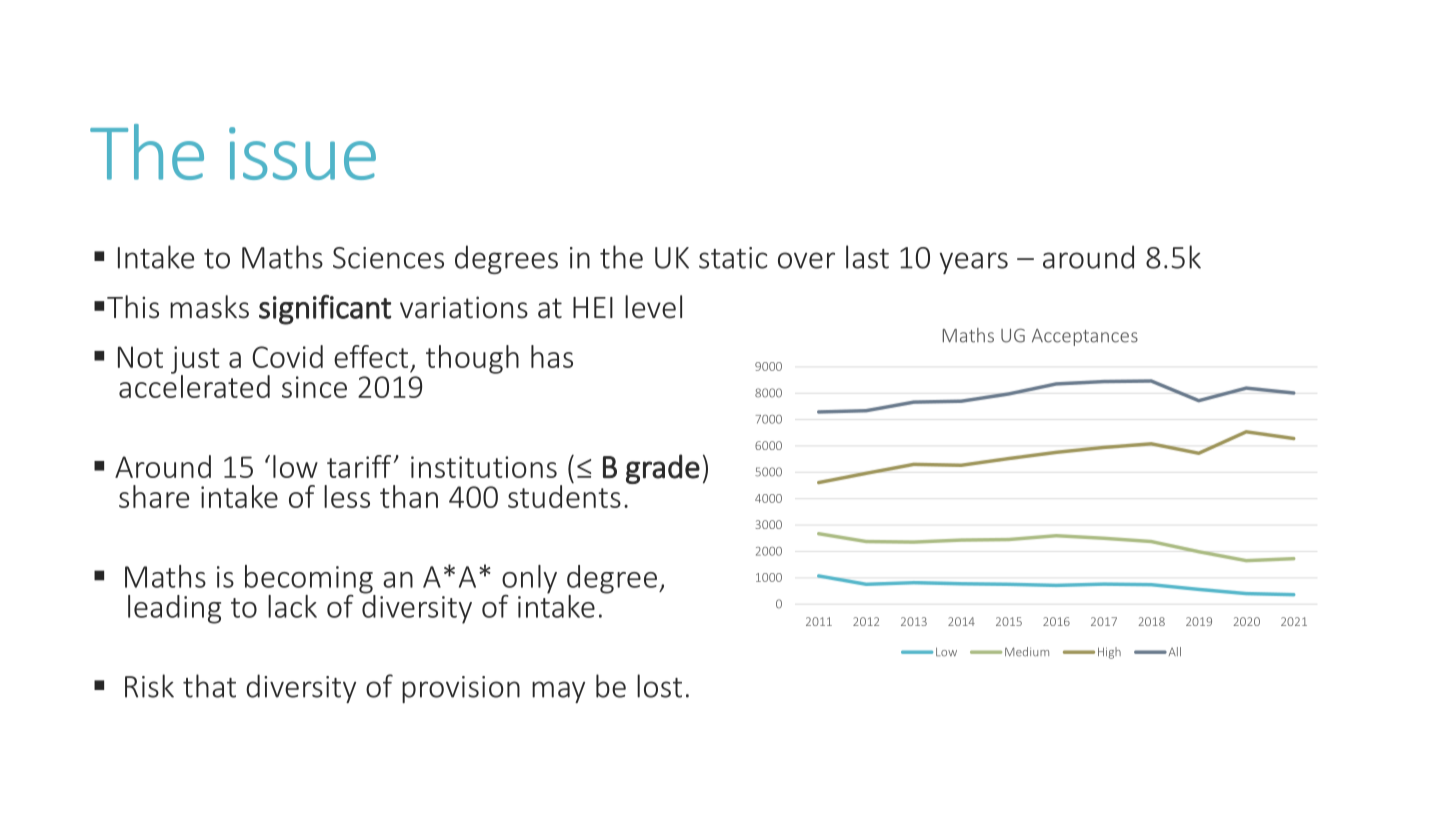 This screenshot has height=819, width=1456. What do you see at coordinates (733, 258) in the screenshot?
I see `static` at bounding box center [733, 258].
